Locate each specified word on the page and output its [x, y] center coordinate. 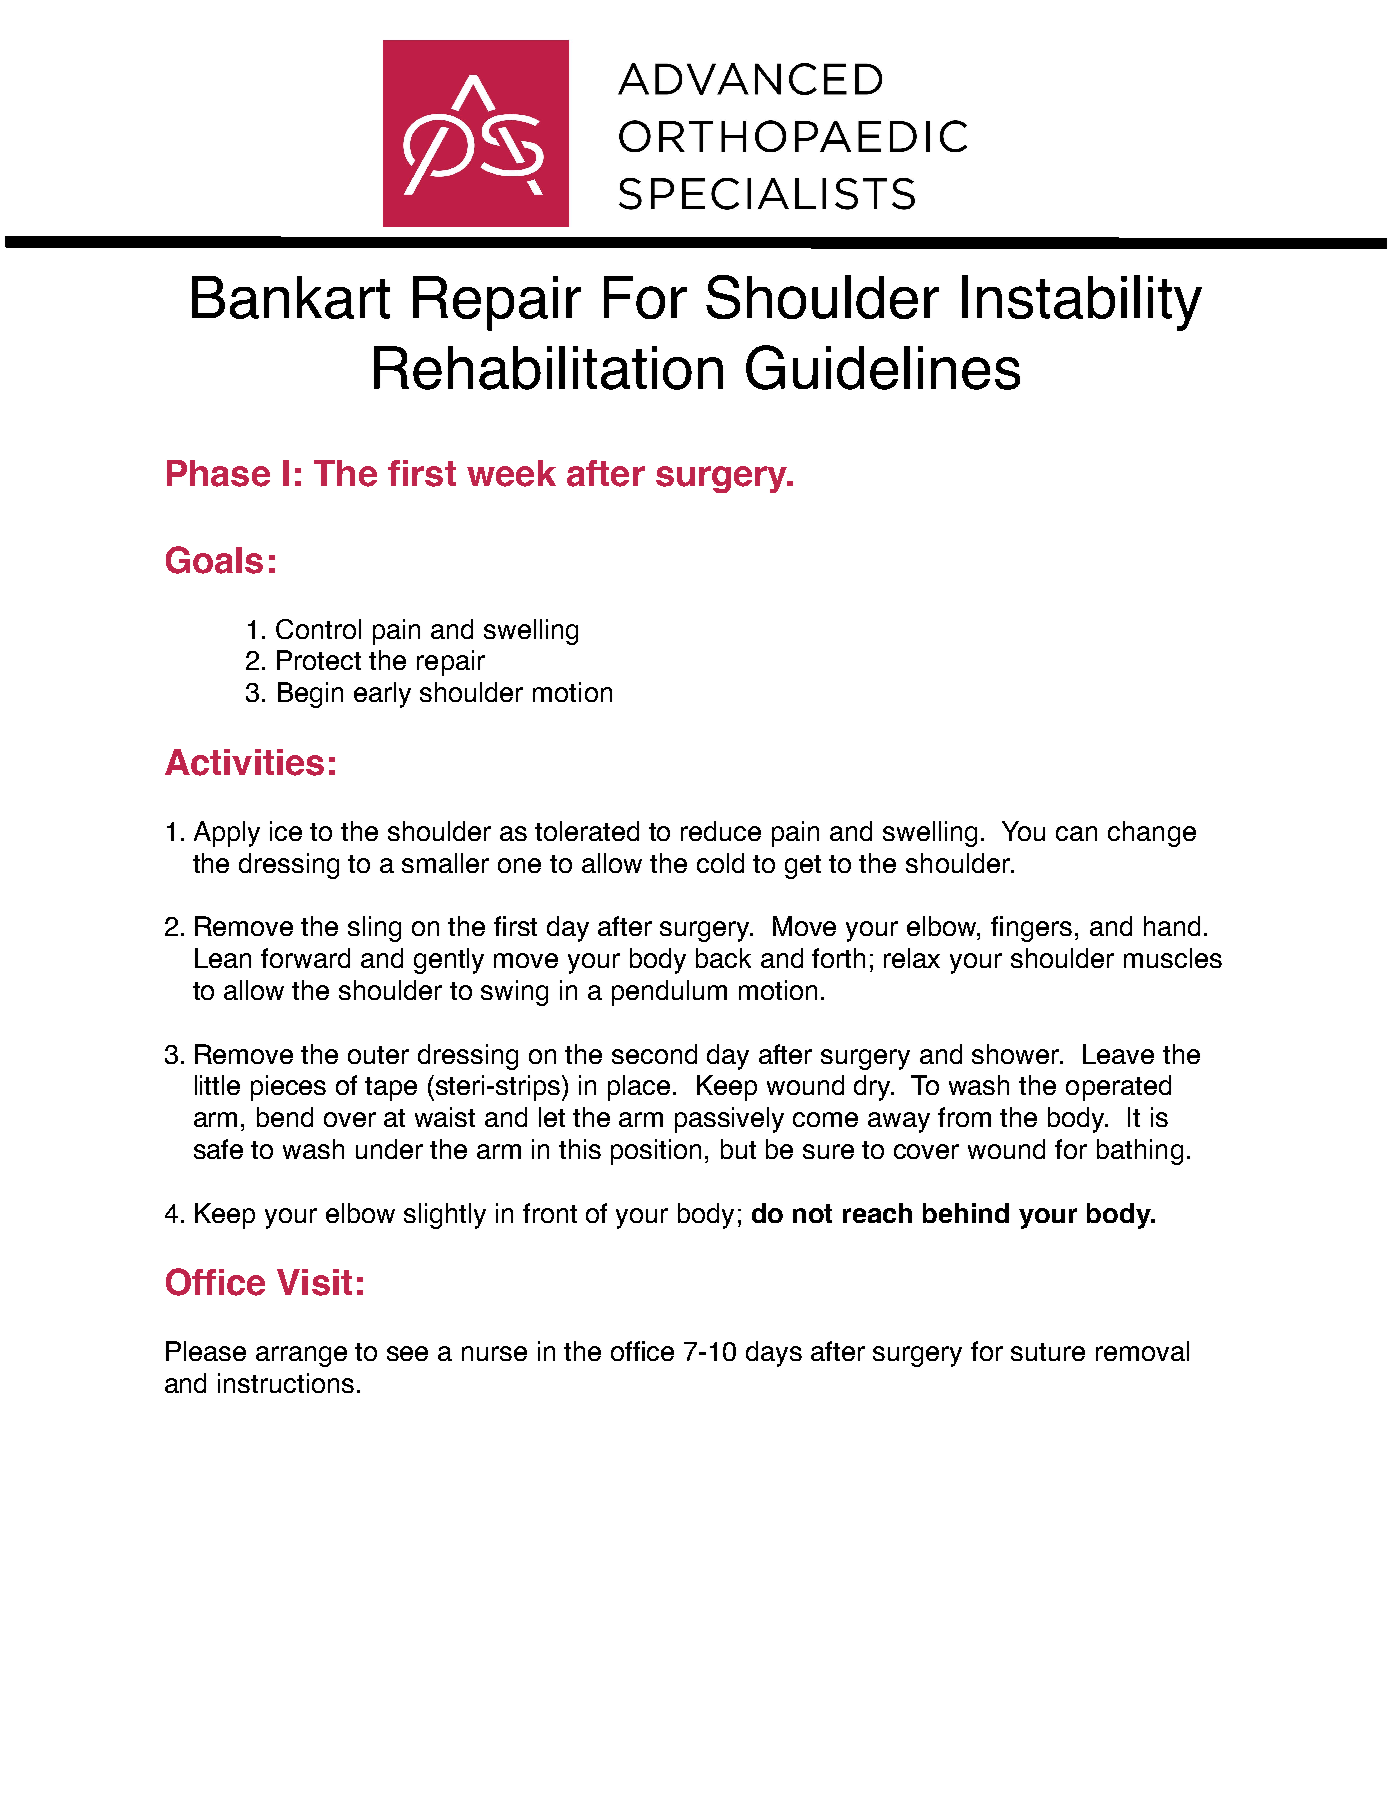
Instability [1082, 303]
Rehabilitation [548, 368]
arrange [301, 1356]
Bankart [291, 297]
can [1076, 833]
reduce [721, 831]
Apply [227, 834]
